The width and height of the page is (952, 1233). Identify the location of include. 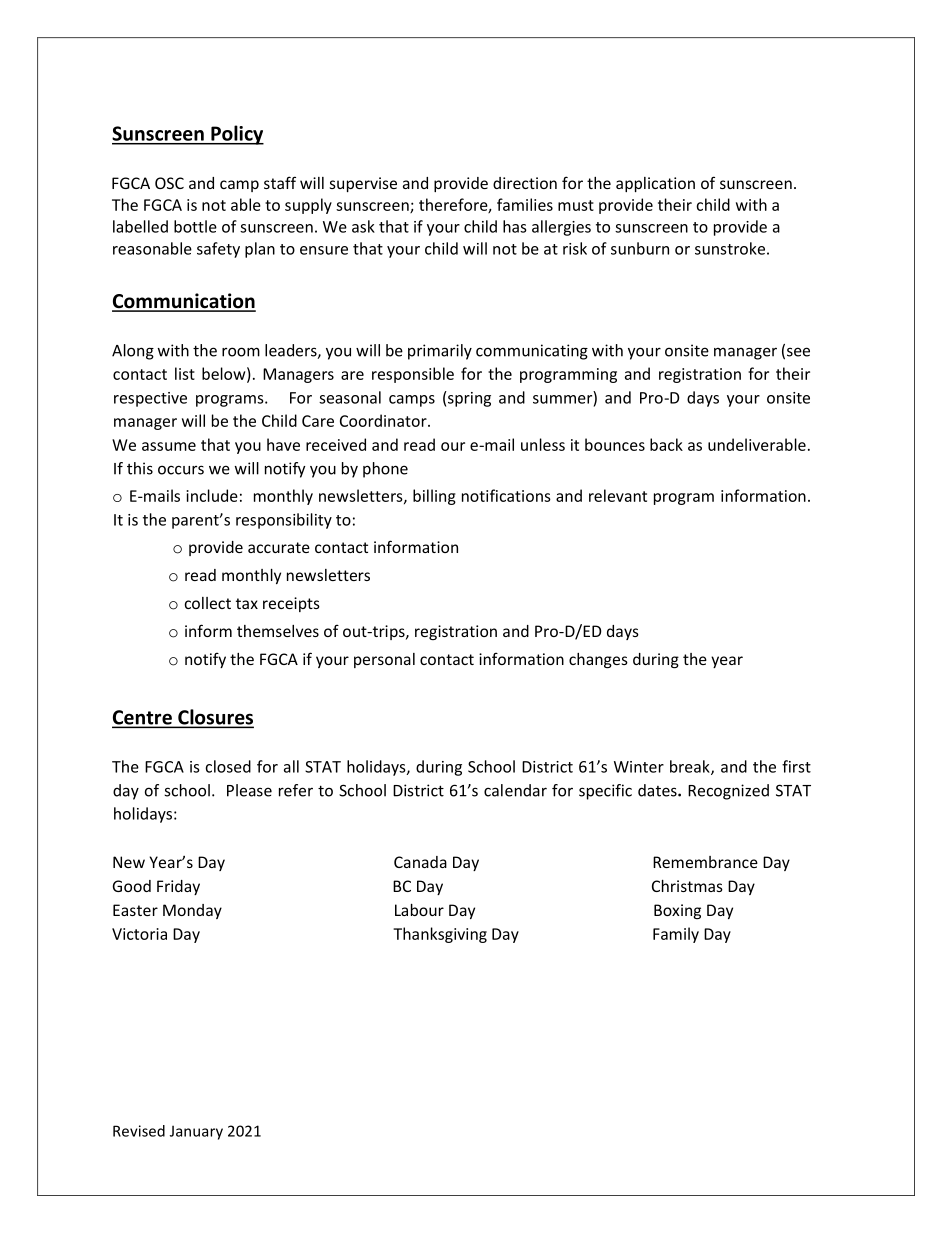
(212, 495).
